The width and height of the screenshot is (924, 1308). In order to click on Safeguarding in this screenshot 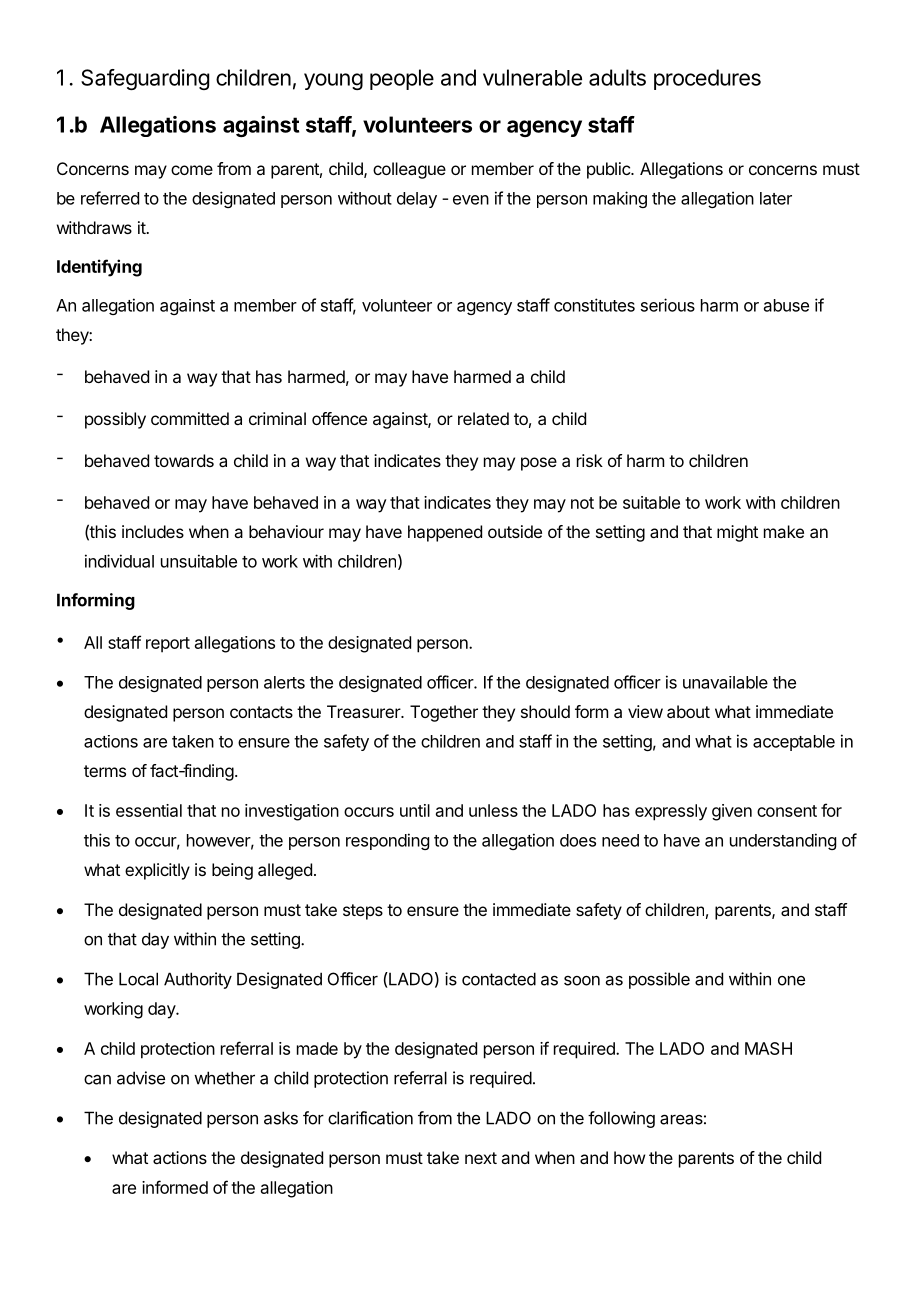, I will do `click(145, 79)`.
